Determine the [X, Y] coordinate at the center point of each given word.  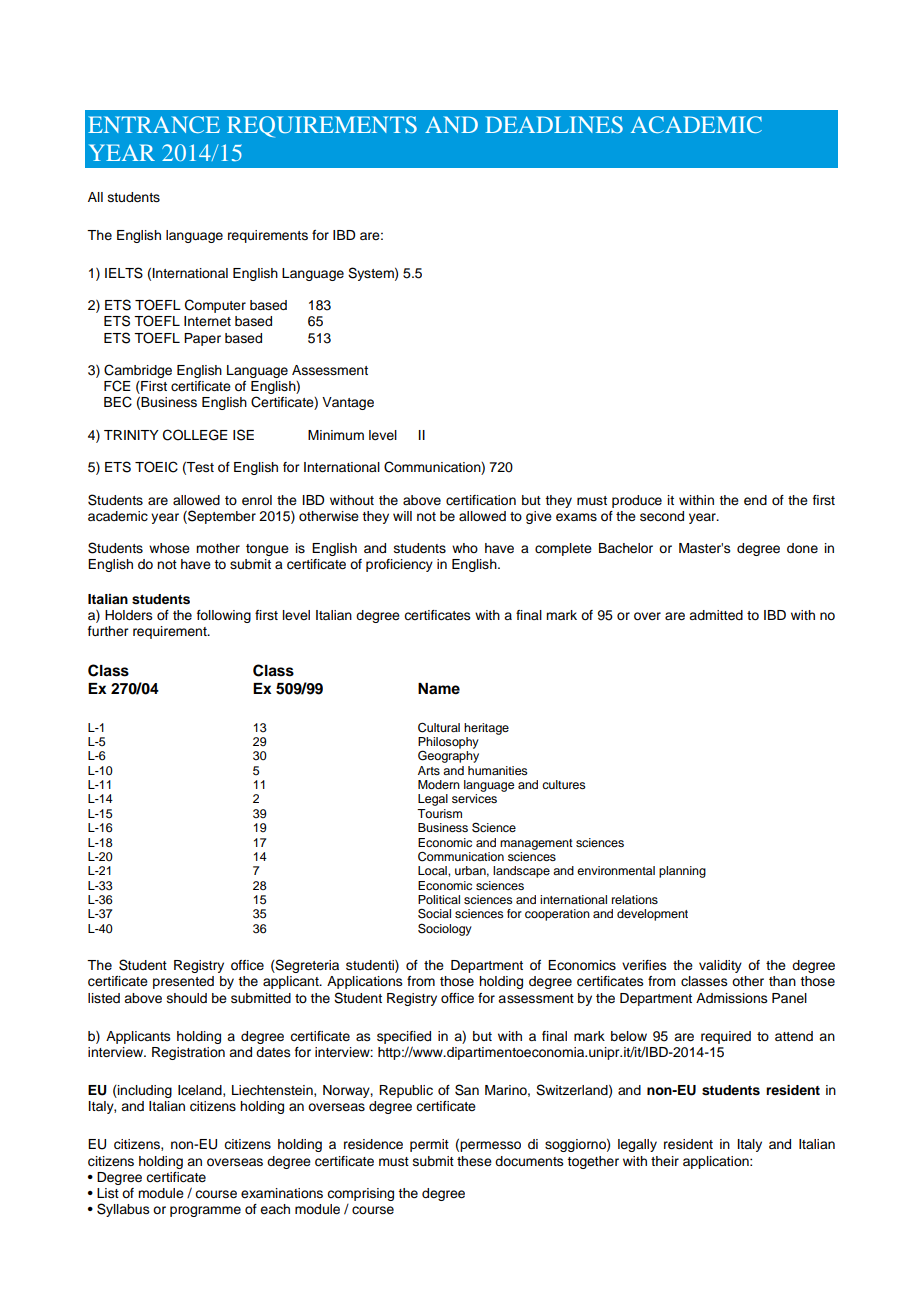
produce [637, 501]
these [474, 1161]
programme [205, 1211]
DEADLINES [554, 124]
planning [682, 872]
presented [183, 982]
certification [481, 500]
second [662, 516]
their [665, 1161]
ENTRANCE [154, 124]
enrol [257, 500]
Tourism [439, 813]
